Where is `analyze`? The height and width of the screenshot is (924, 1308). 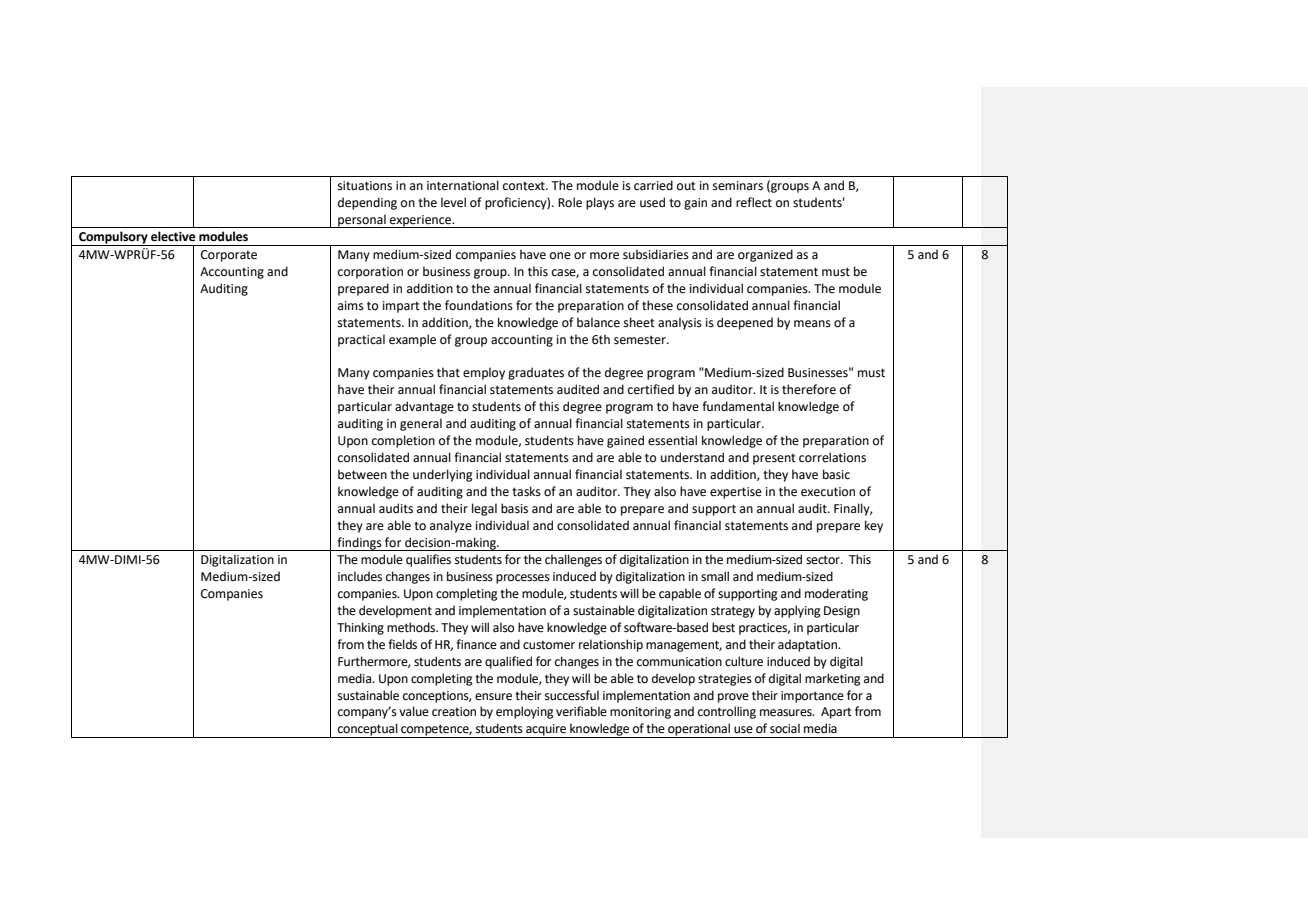
analyze is located at coordinates (451, 526).
